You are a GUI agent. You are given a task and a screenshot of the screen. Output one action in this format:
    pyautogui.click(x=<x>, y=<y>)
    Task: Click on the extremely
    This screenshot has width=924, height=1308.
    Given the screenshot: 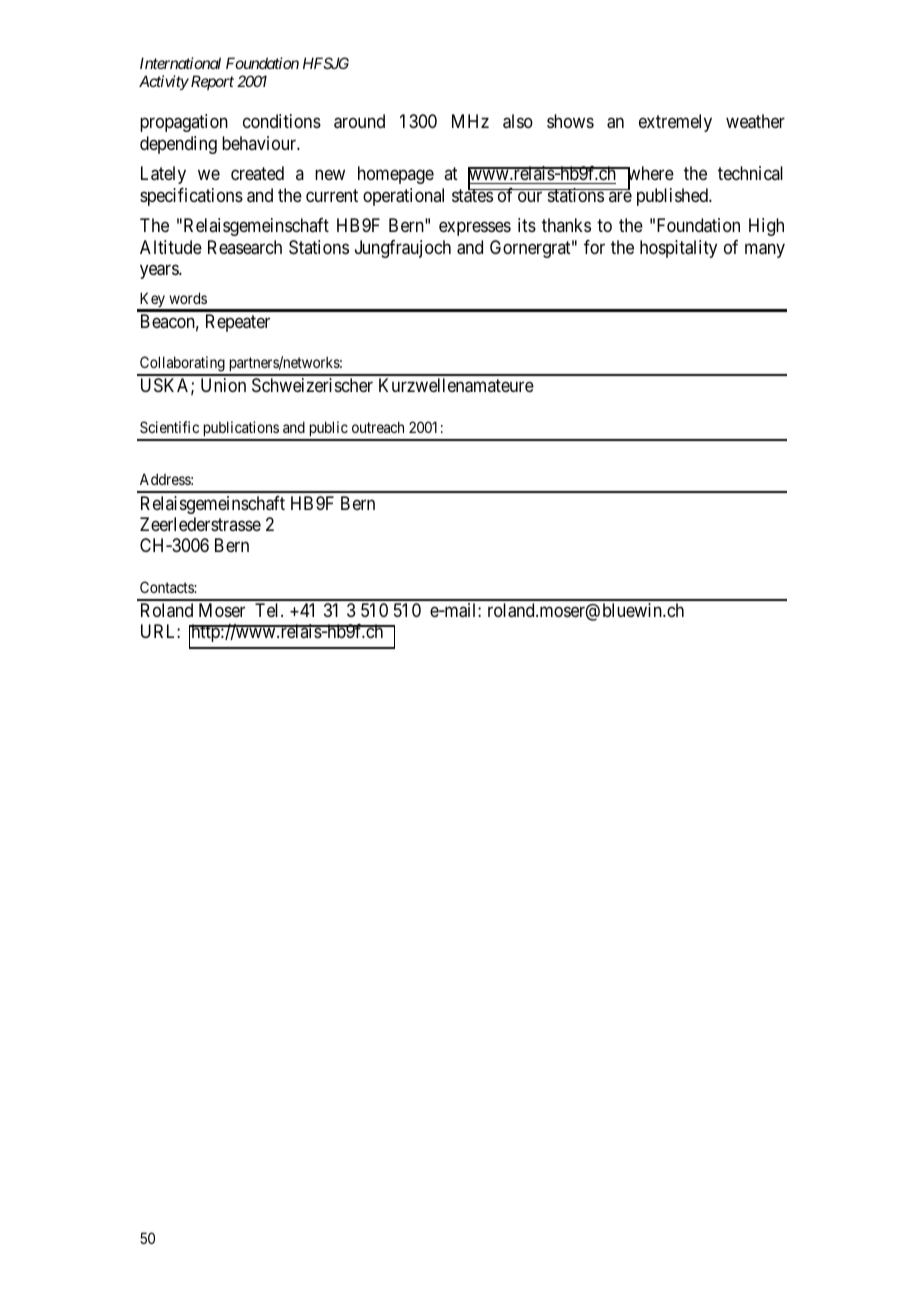 What is the action you would take?
    pyautogui.click(x=675, y=123)
